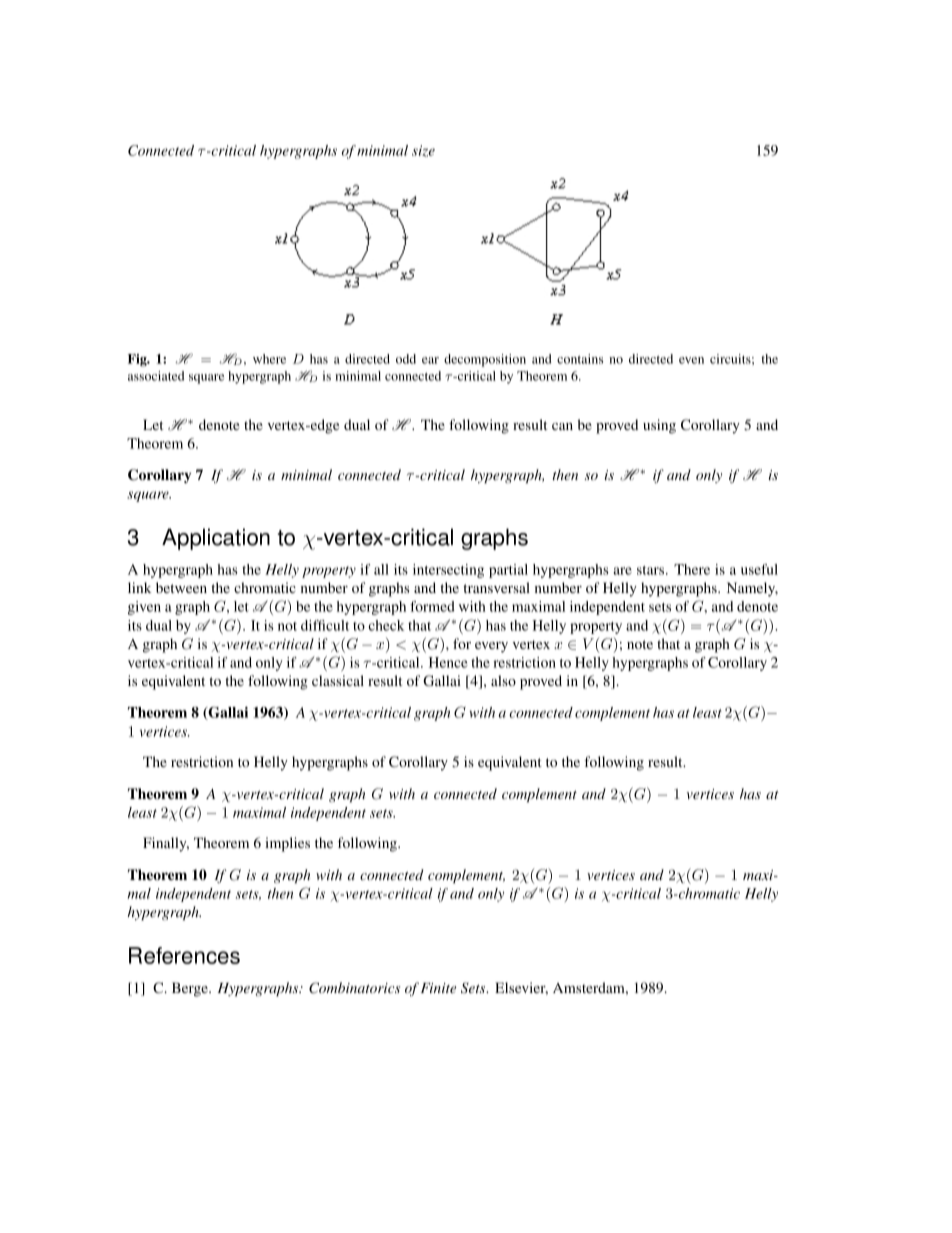  What do you see at coordinates (287, 844) in the page?
I see `implies` at bounding box center [287, 844].
